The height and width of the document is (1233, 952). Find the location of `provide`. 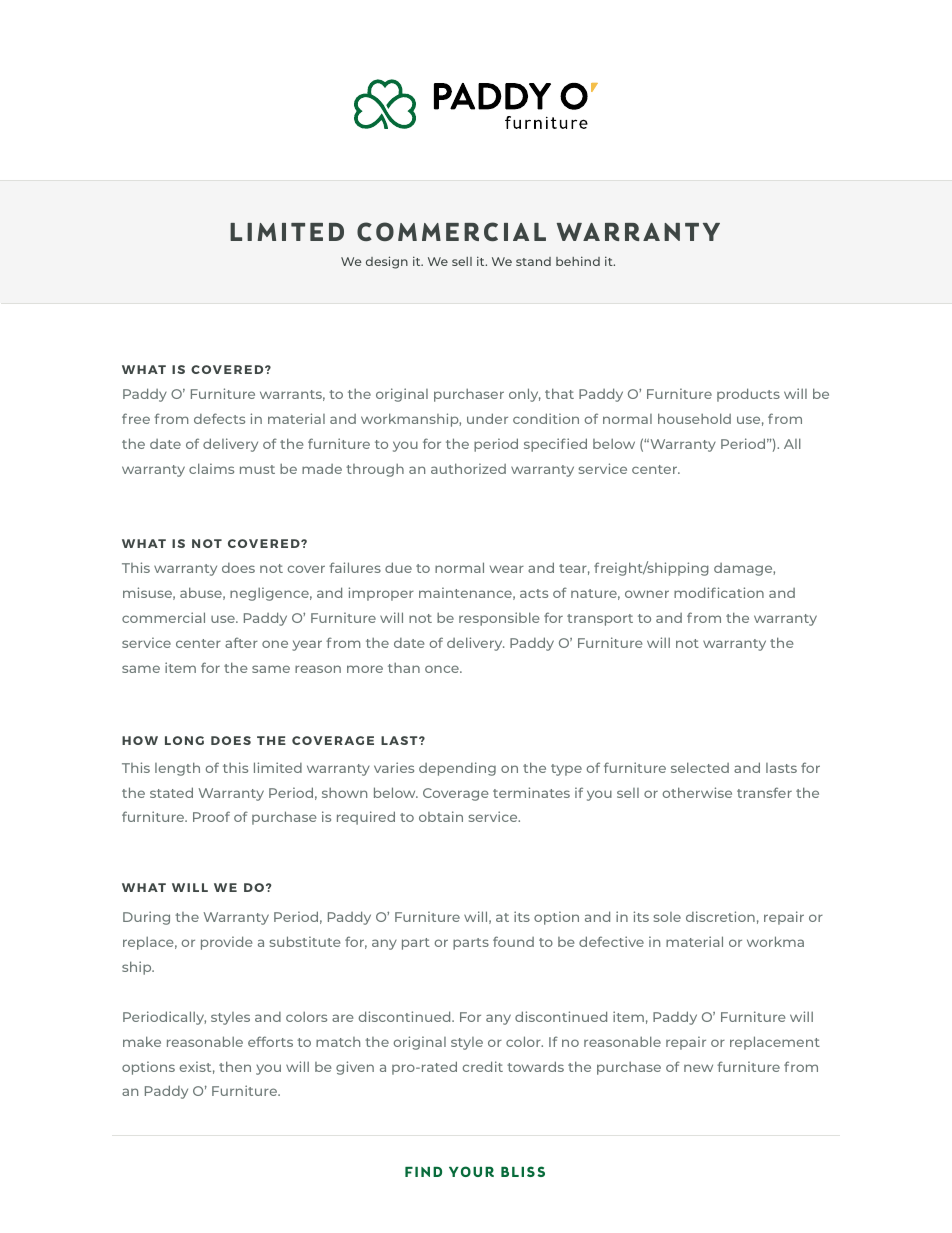

provide is located at coordinates (226, 943).
